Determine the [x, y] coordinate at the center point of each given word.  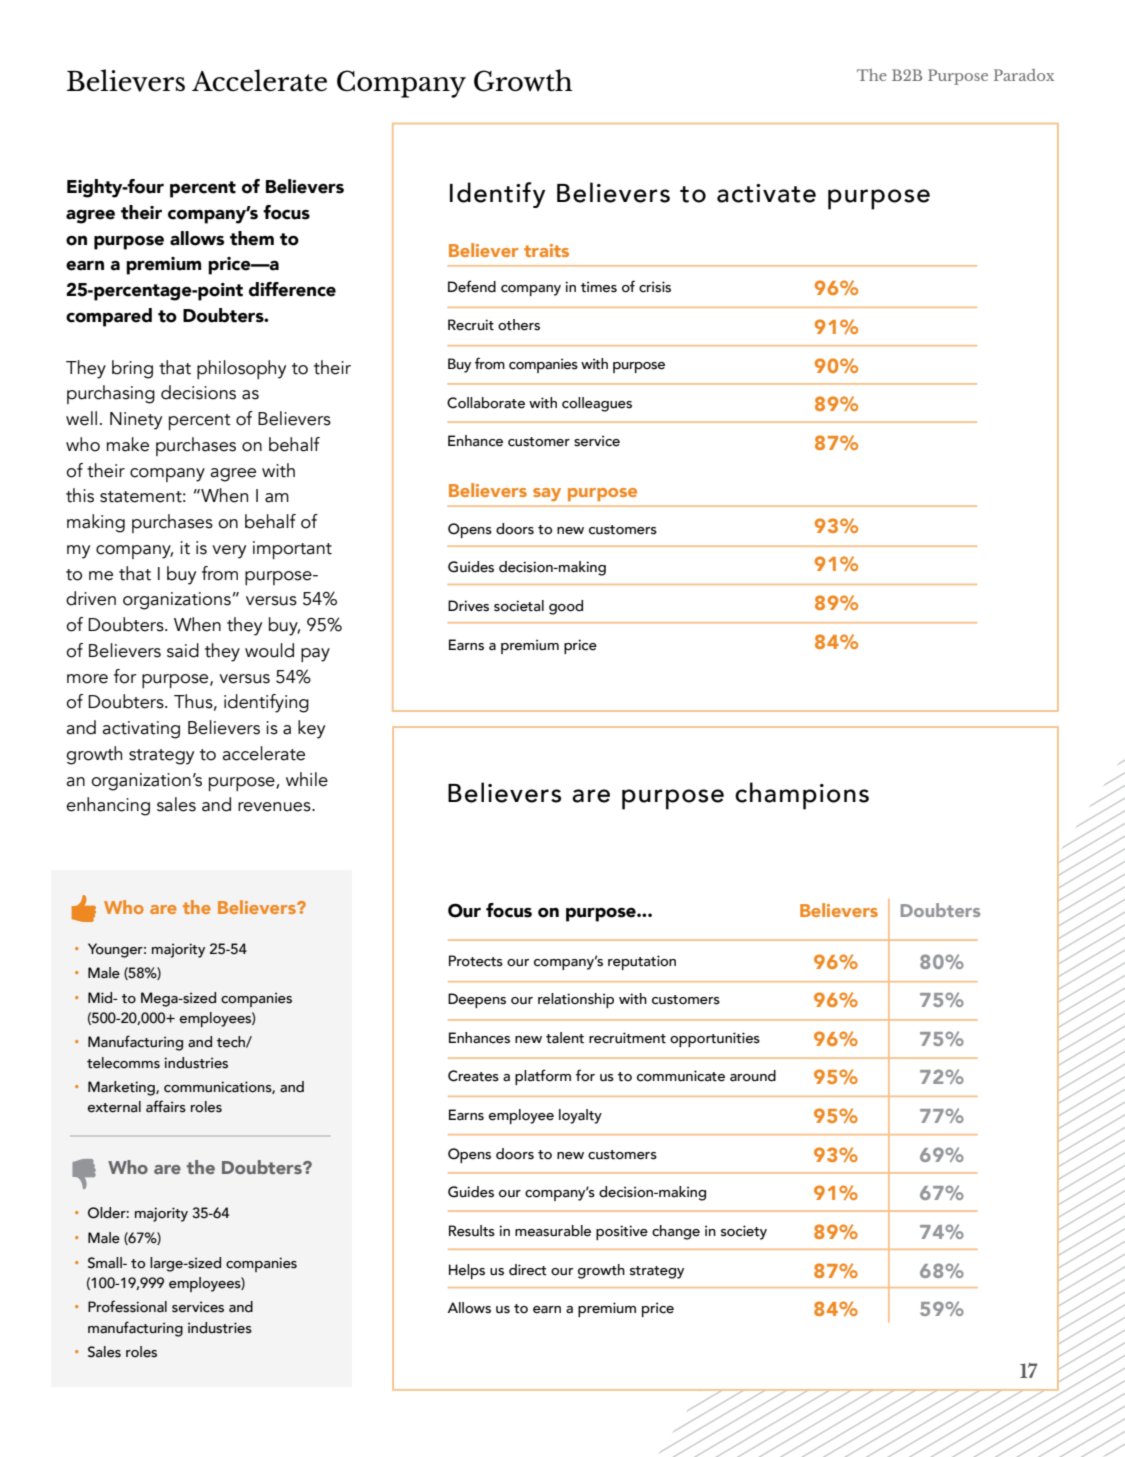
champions [802, 796]
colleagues [597, 404]
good [566, 607]
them [252, 238]
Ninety [136, 421]
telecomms [123, 1063]
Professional [127, 1306]
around [753, 1076]
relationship [576, 1000]
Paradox [1024, 75]
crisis [655, 287]
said [183, 650]
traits [546, 250]
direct [528, 1270]
